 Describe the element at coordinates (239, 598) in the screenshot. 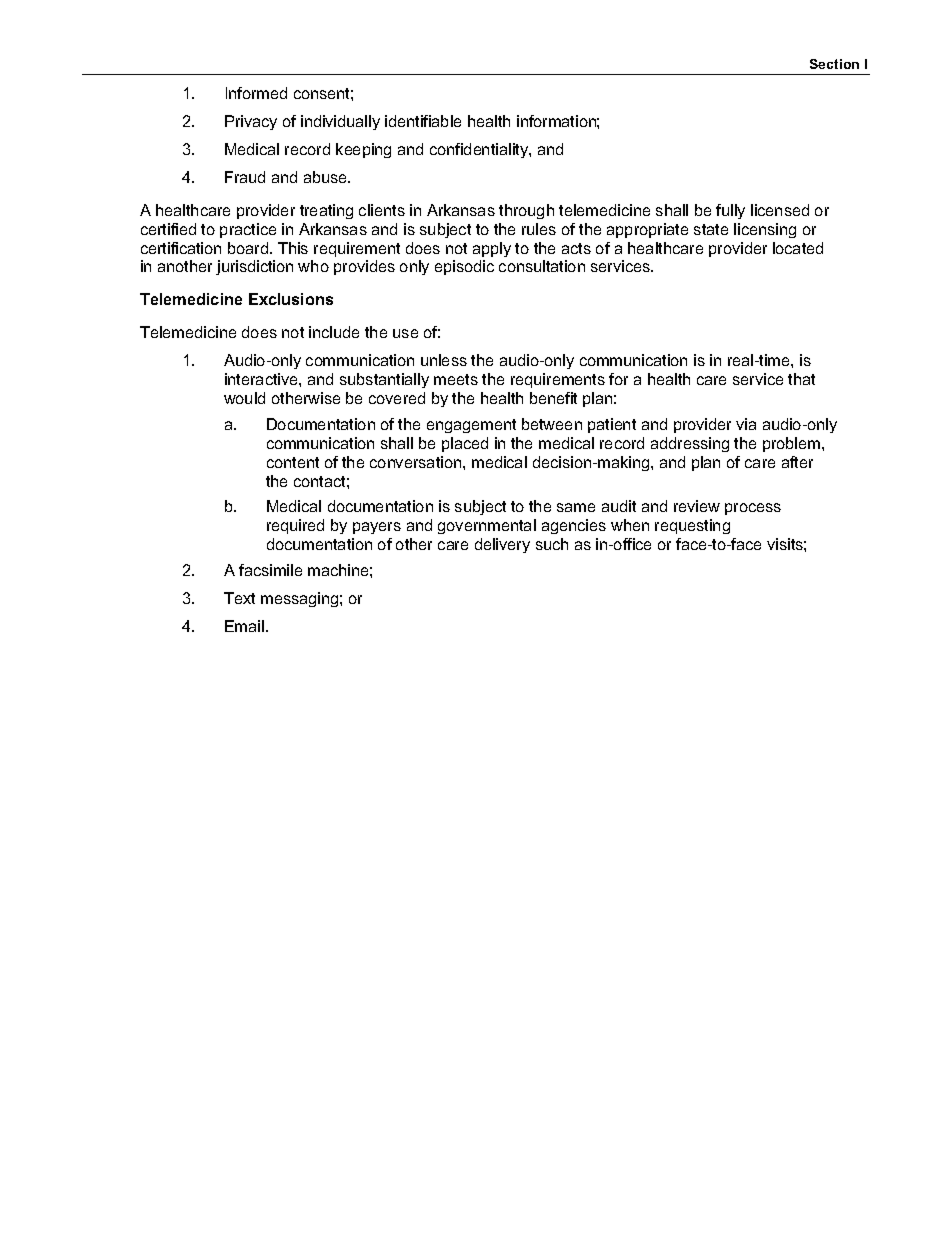

I see `Text` at that location.
